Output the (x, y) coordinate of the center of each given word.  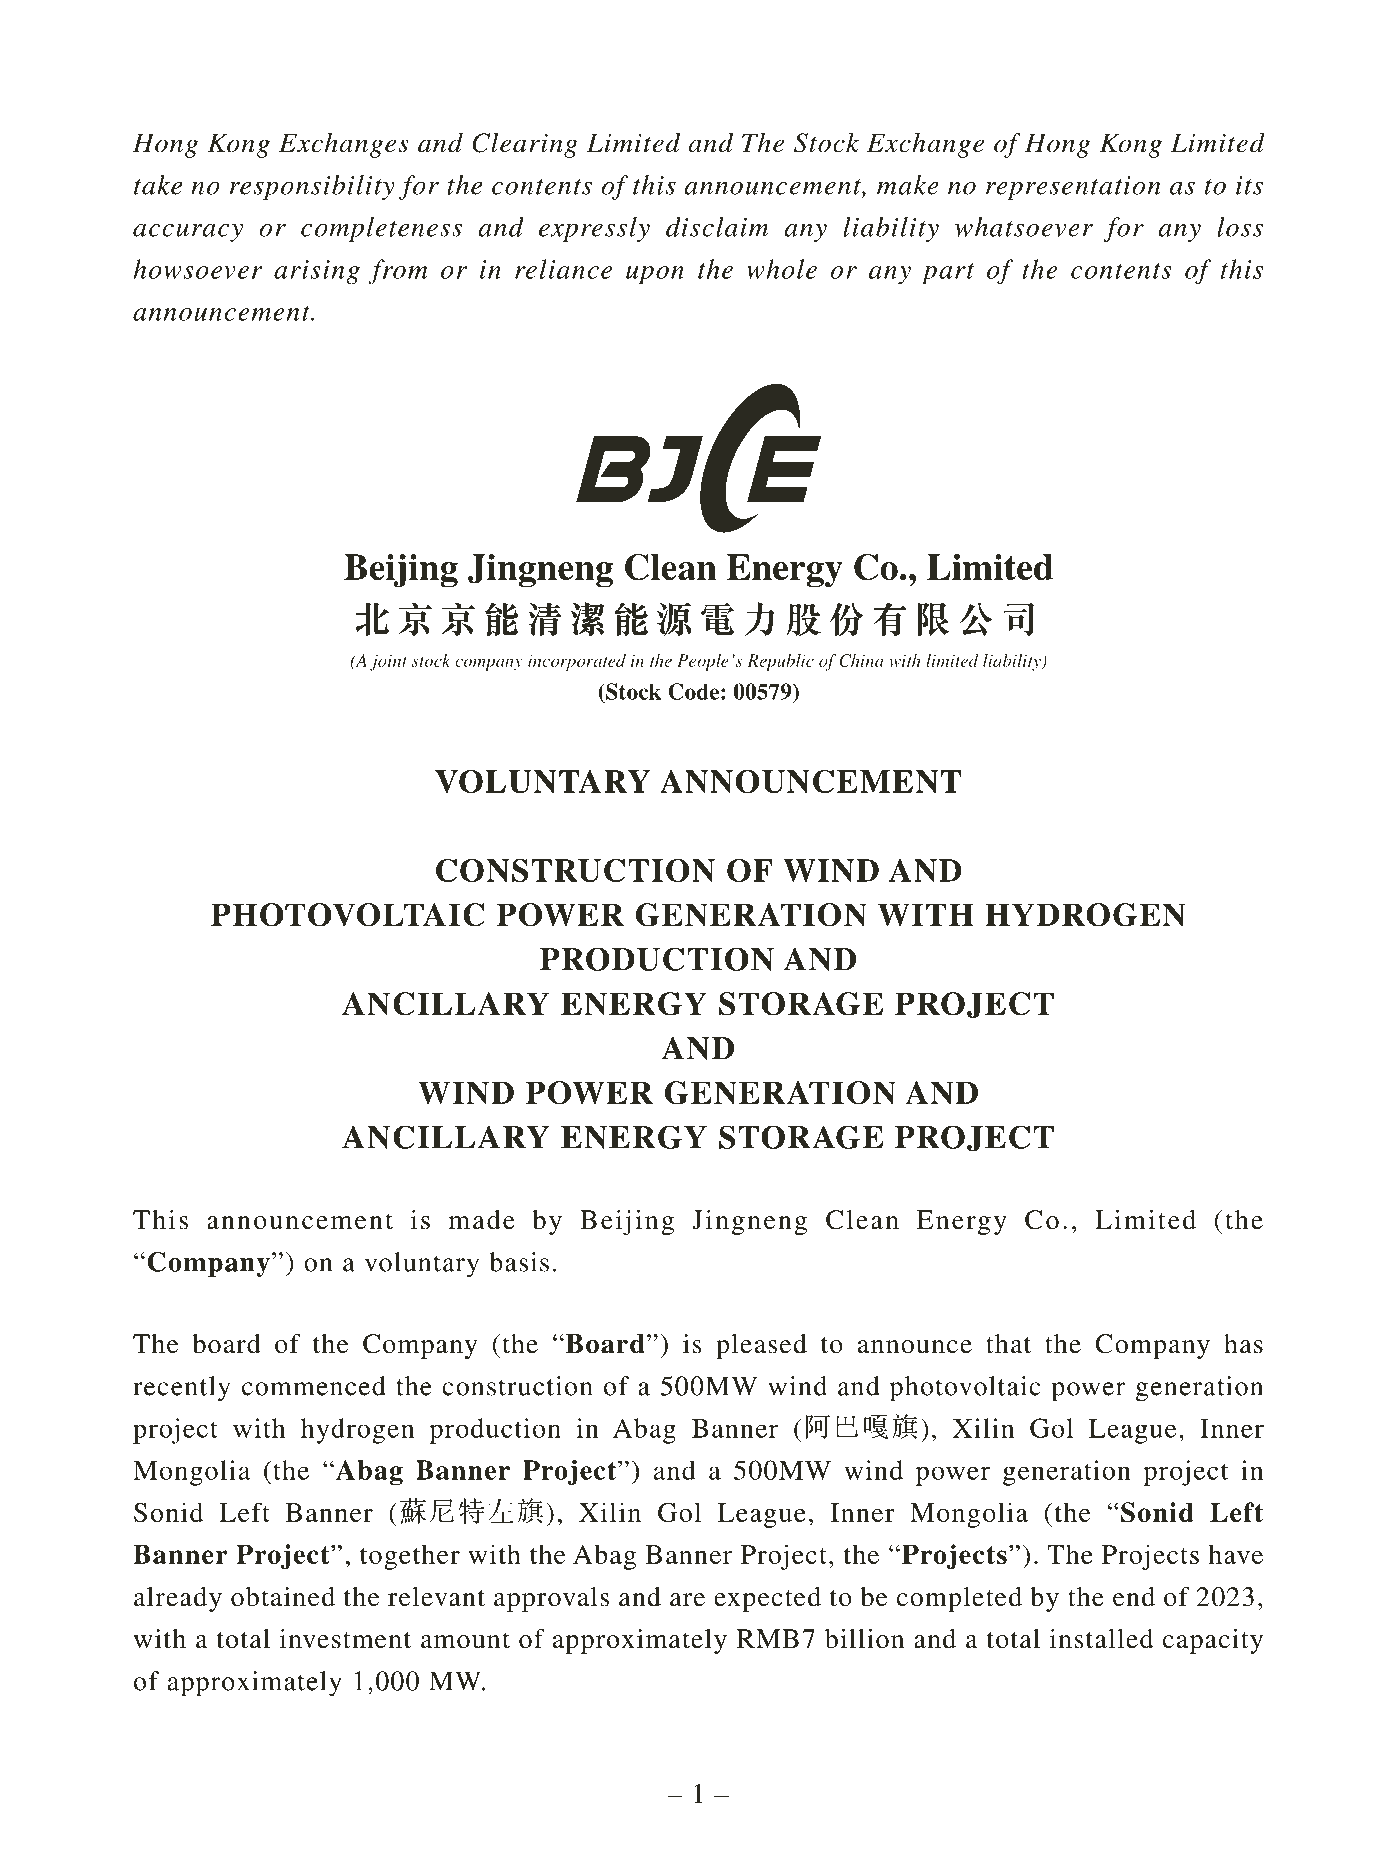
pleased (761, 1346)
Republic (780, 662)
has (1243, 1344)
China (861, 660)
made (482, 1220)
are (687, 1600)
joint (388, 662)
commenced (314, 1386)
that (1008, 1344)
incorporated (577, 662)
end (1134, 1597)
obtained (283, 1597)
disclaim (717, 227)
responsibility (312, 187)
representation (1073, 188)
